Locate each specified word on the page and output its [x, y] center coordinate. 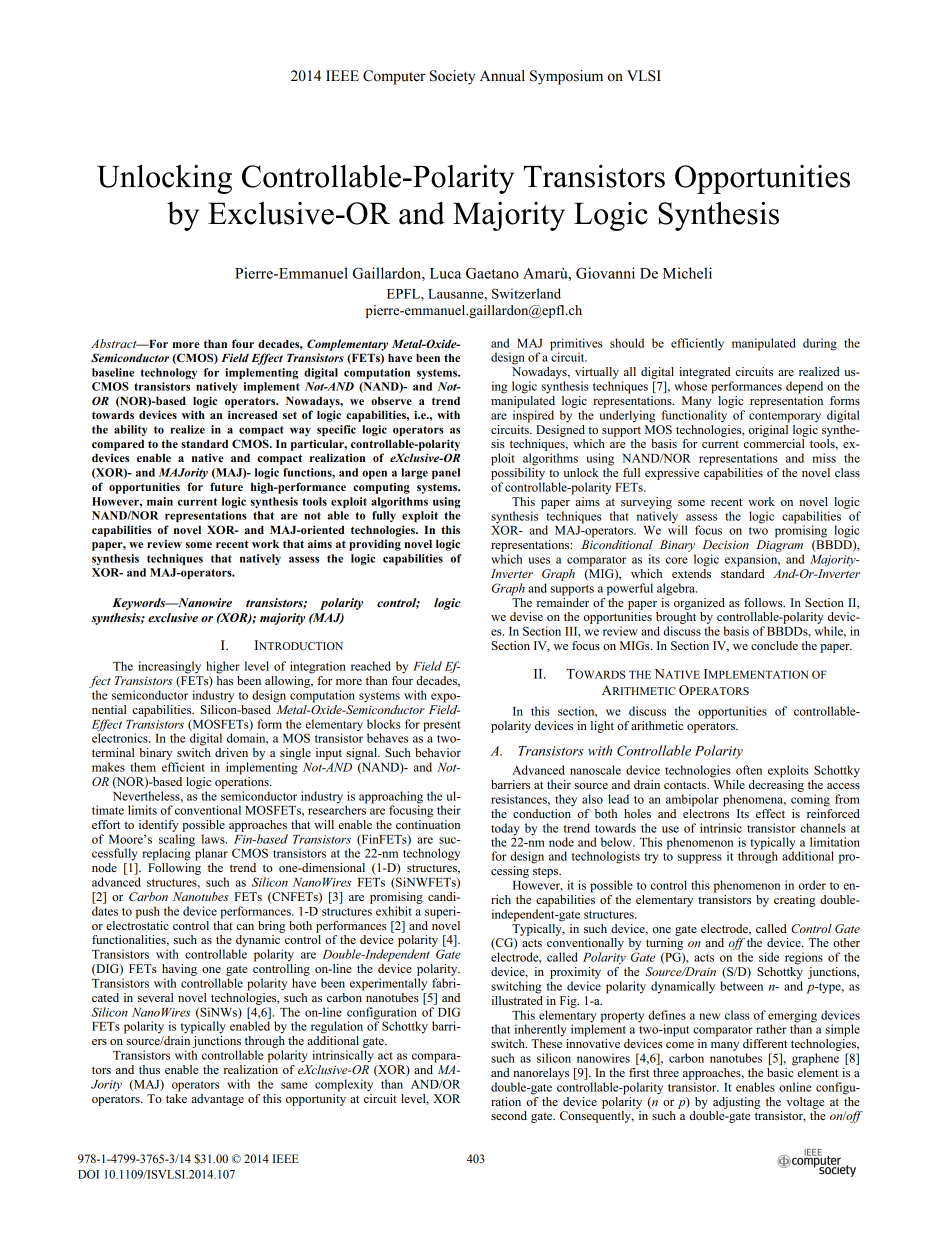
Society [452, 77]
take [176, 1097]
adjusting [736, 1103]
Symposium [566, 77]
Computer [394, 77]
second [509, 1115]
